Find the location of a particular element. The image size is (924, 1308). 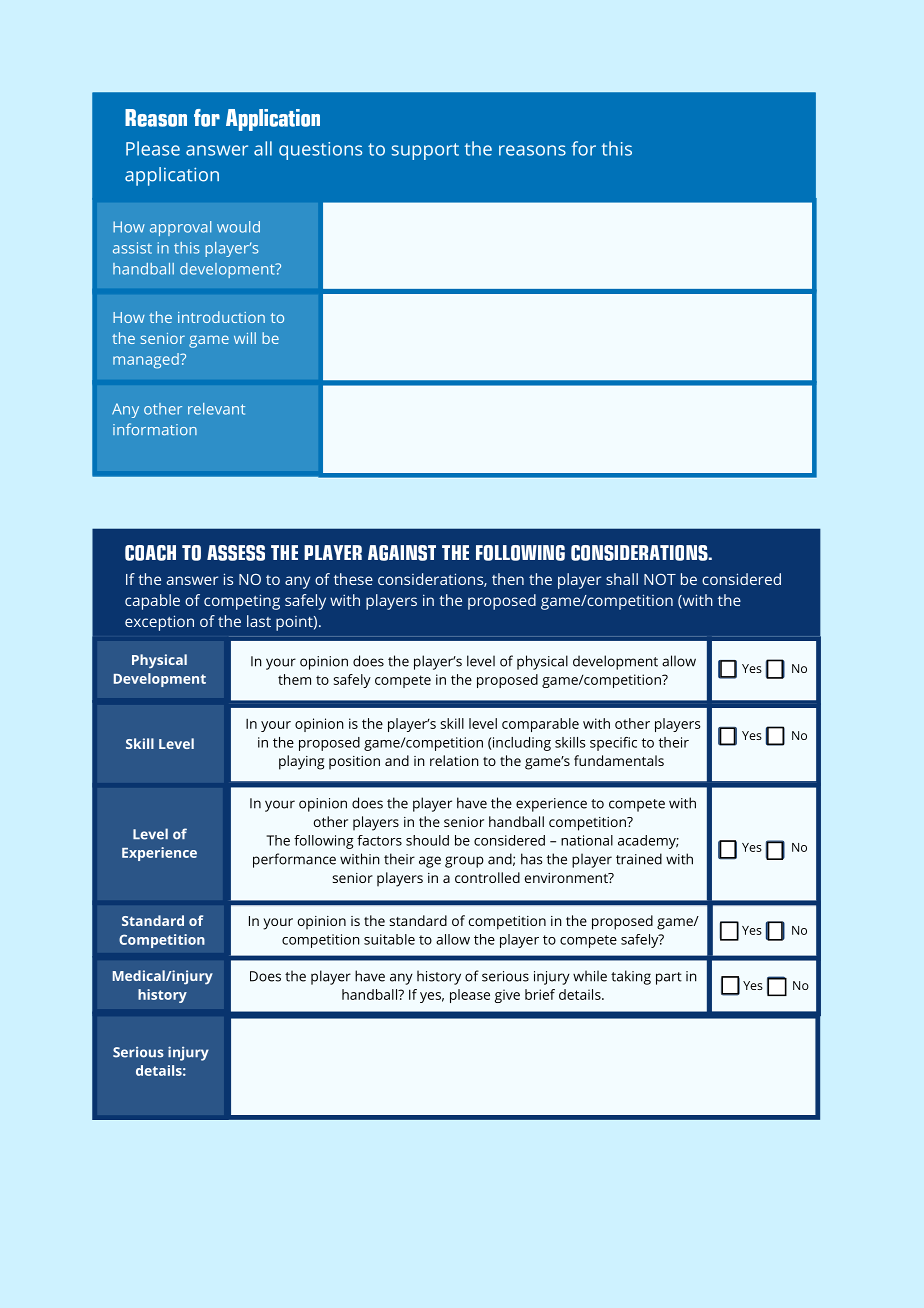

playing is located at coordinates (301, 762).
